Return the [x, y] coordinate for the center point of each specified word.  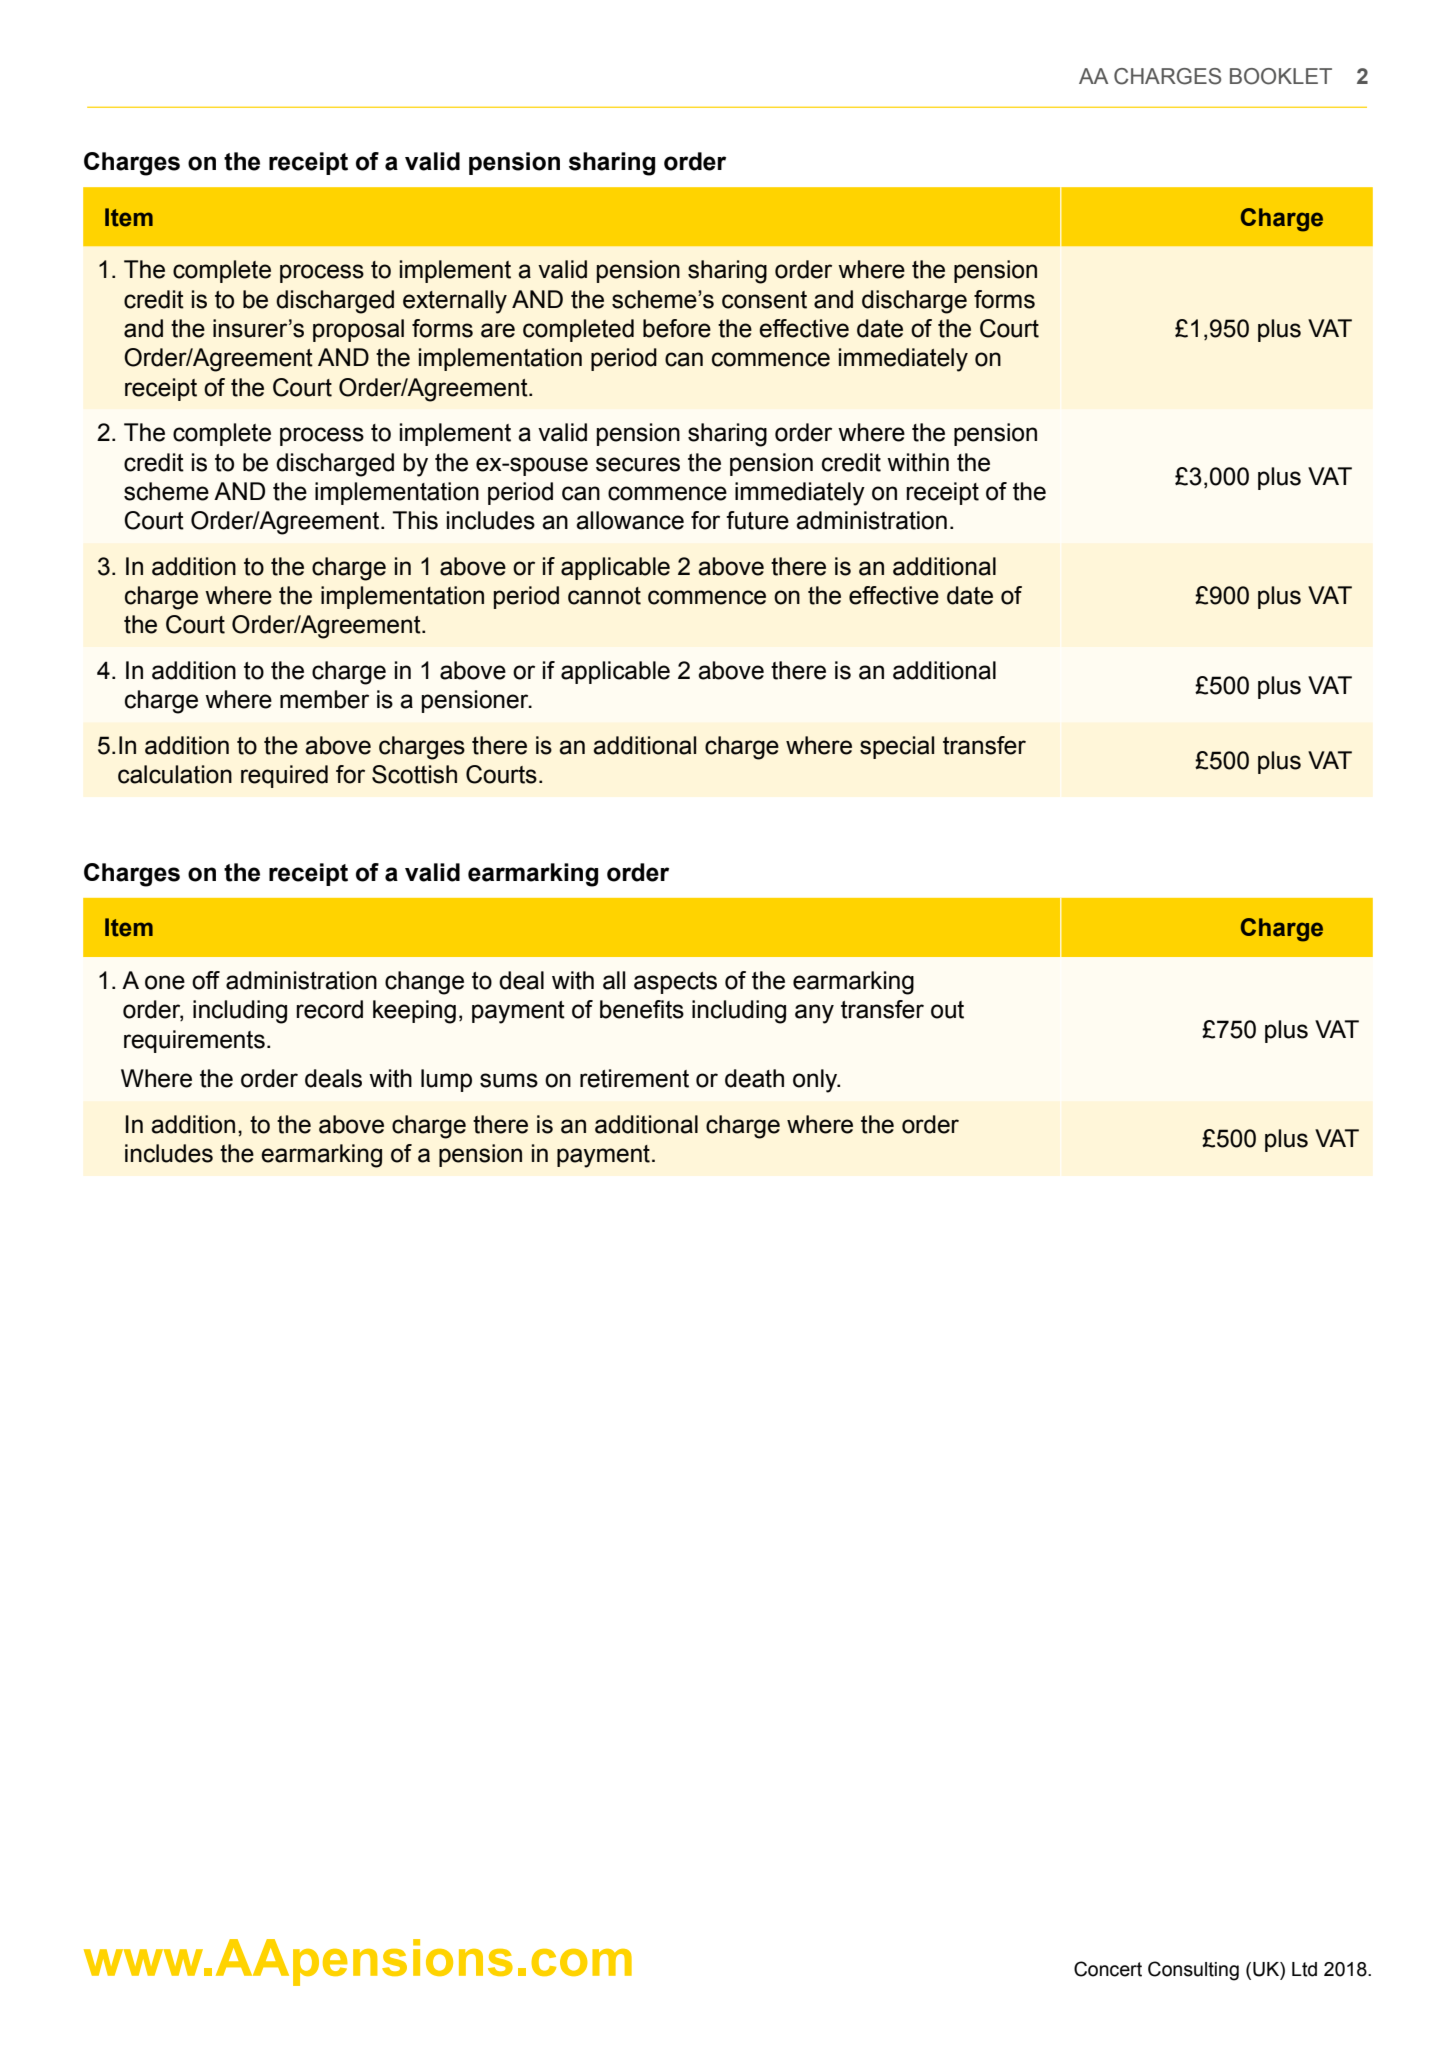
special [897, 747]
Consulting [1193, 1971]
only [816, 1081]
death [754, 1078]
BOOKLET [1281, 76]
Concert [1108, 1969]
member [324, 699]
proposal [358, 330]
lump [446, 1080]
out [947, 1010]
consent [764, 300]
